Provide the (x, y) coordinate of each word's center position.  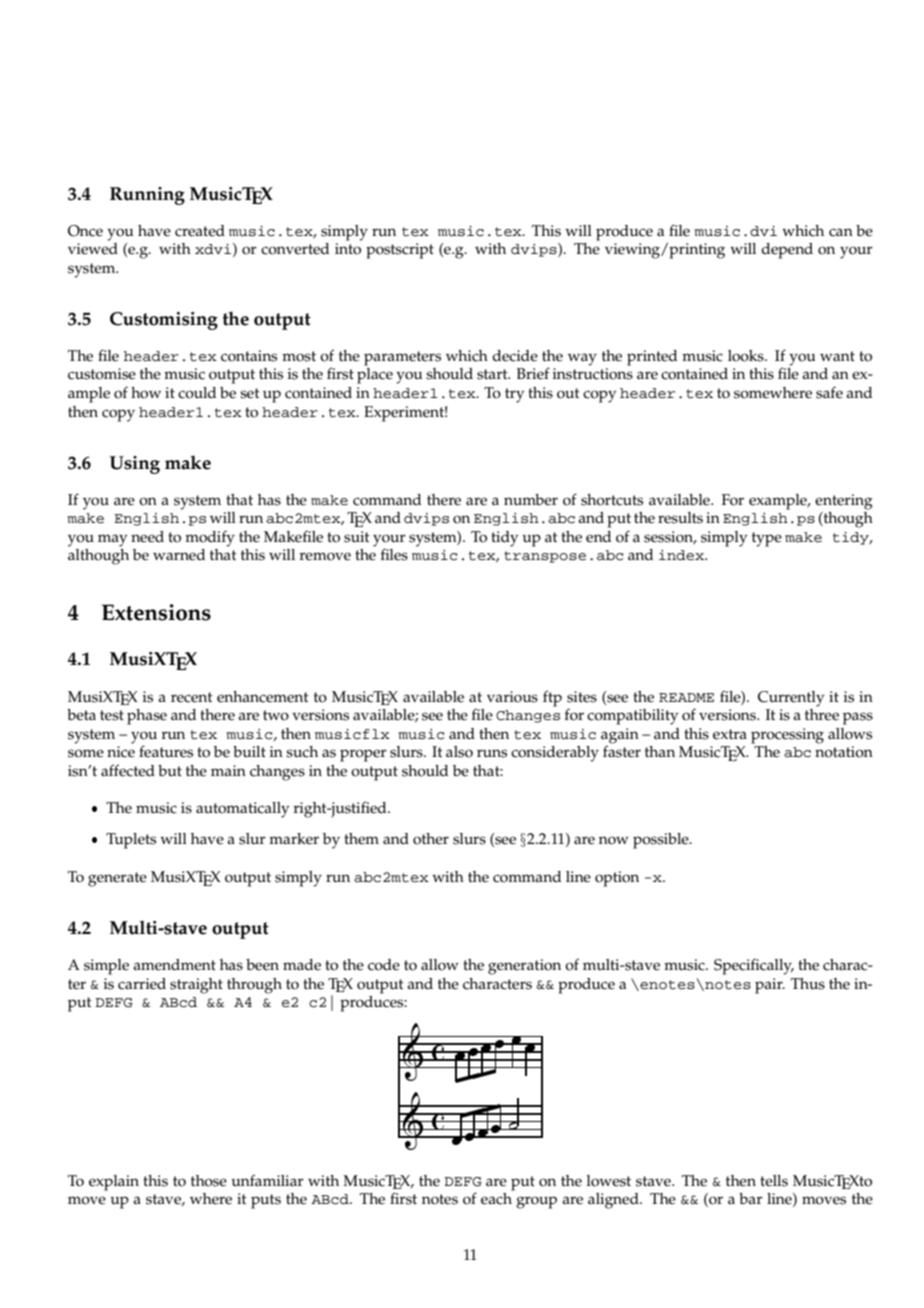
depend (787, 251)
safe (829, 392)
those (209, 1181)
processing (787, 736)
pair (770, 986)
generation (524, 967)
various (512, 697)
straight (196, 986)
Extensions (156, 612)
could (197, 393)
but (170, 770)
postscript (400, 251)
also (459, 752)
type (767, 539)
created (200, 231)
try (515, 395)
